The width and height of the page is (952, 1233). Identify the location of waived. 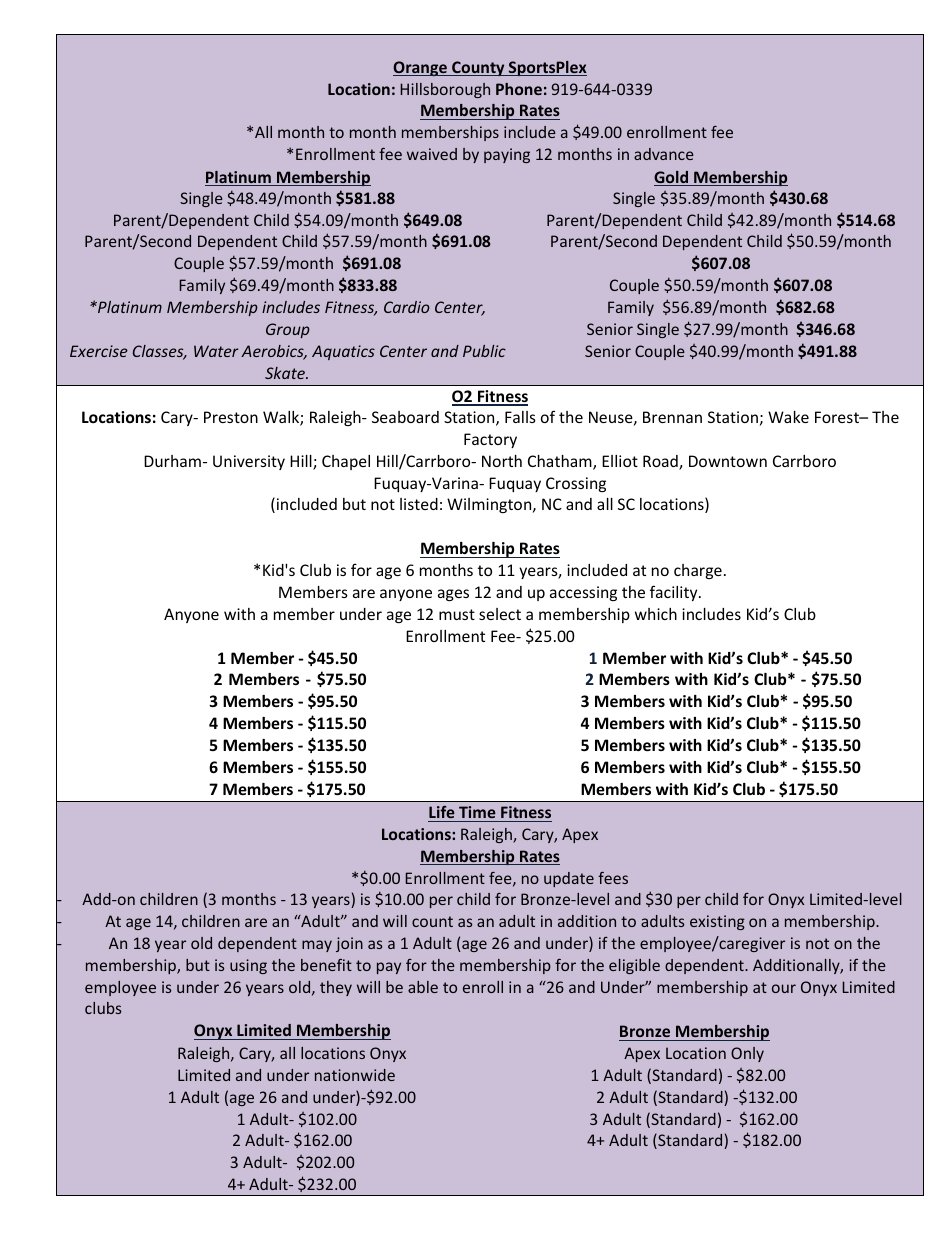
(432, 154).
